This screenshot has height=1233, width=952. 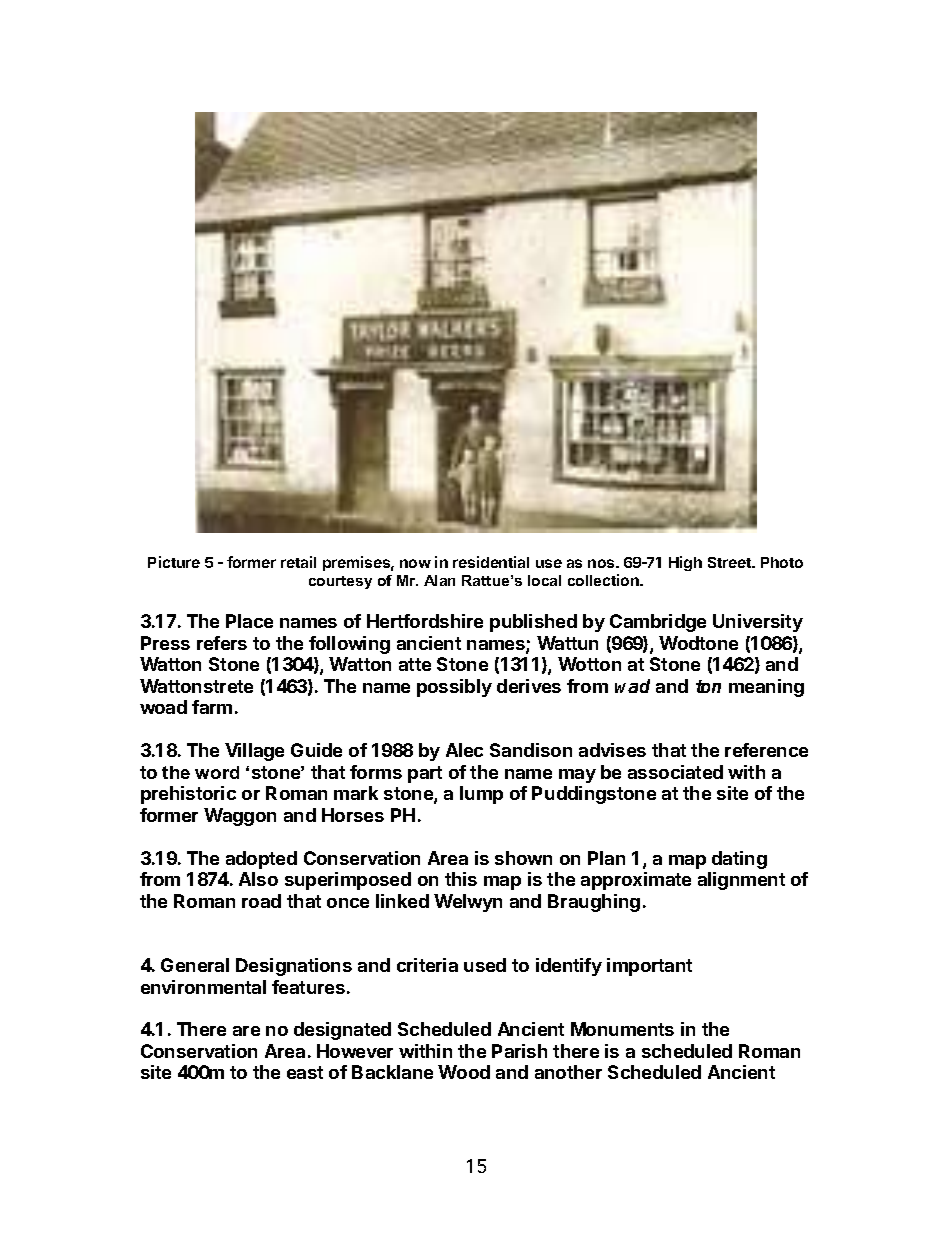 What do you see at coordinates (240, 817) in the screenshot?
I see `Waggon` at bounding box center [240, 817].
